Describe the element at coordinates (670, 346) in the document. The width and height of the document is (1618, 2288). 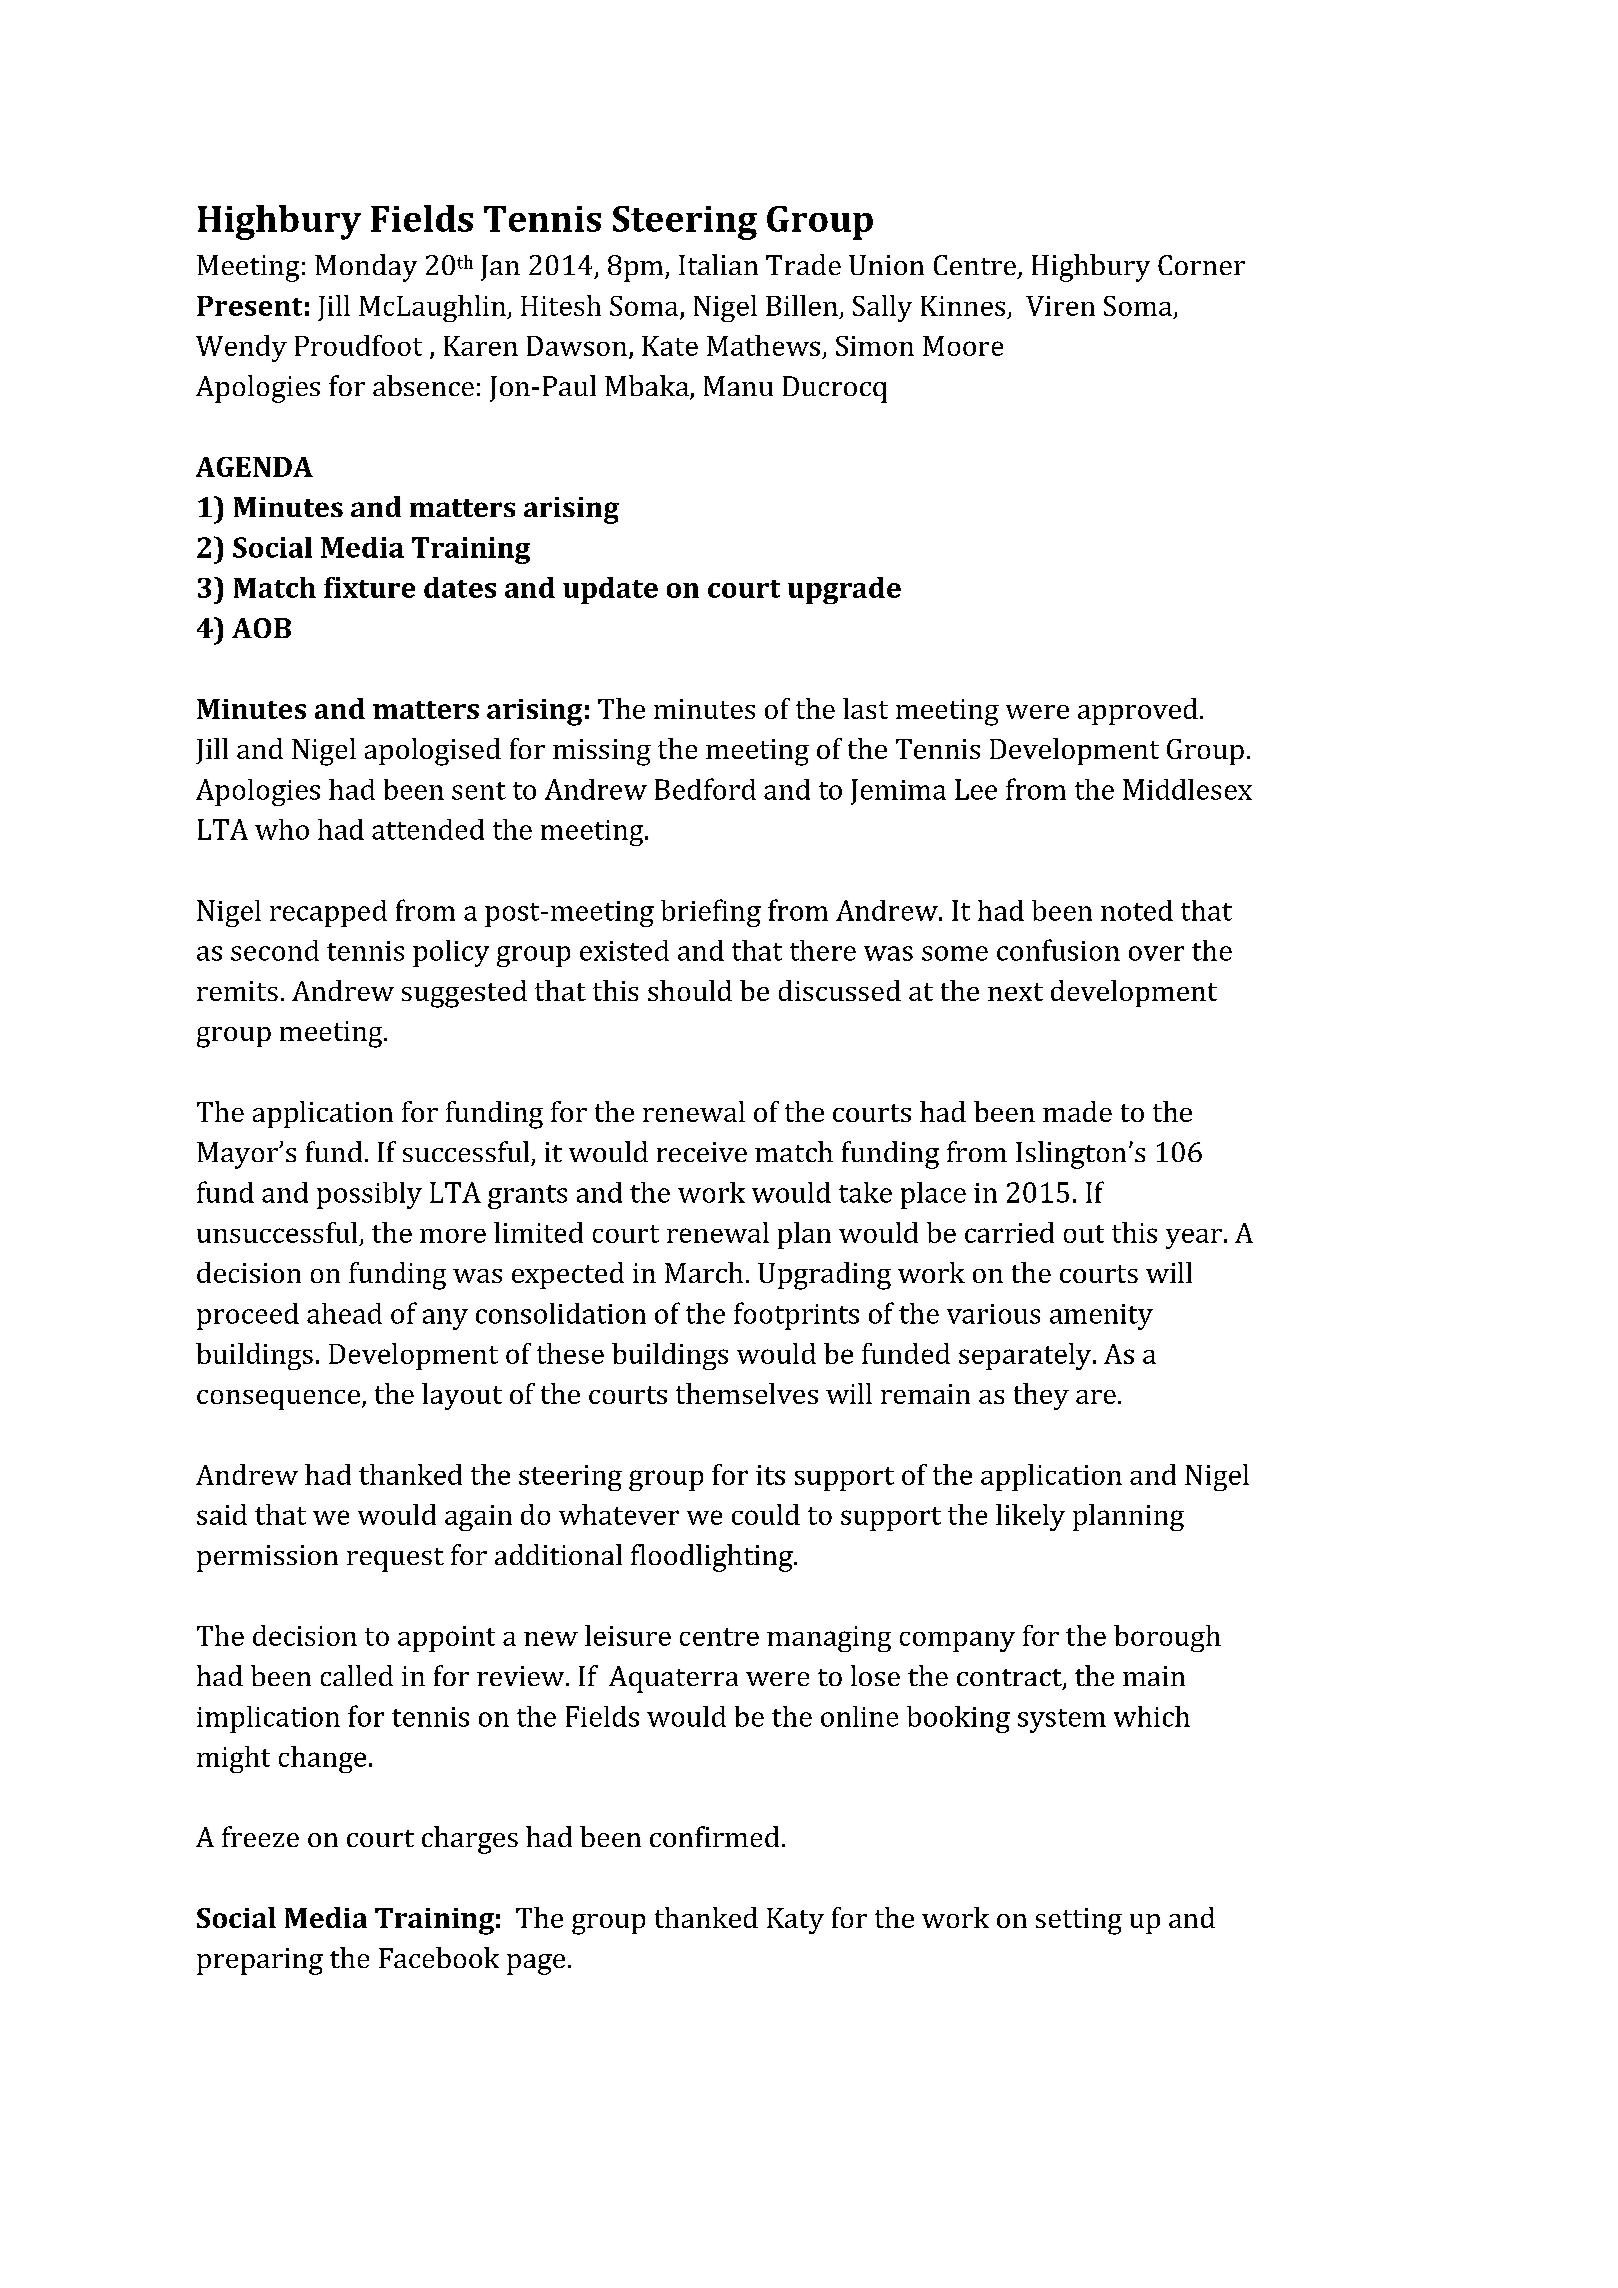
I see `Kate` at that location.
